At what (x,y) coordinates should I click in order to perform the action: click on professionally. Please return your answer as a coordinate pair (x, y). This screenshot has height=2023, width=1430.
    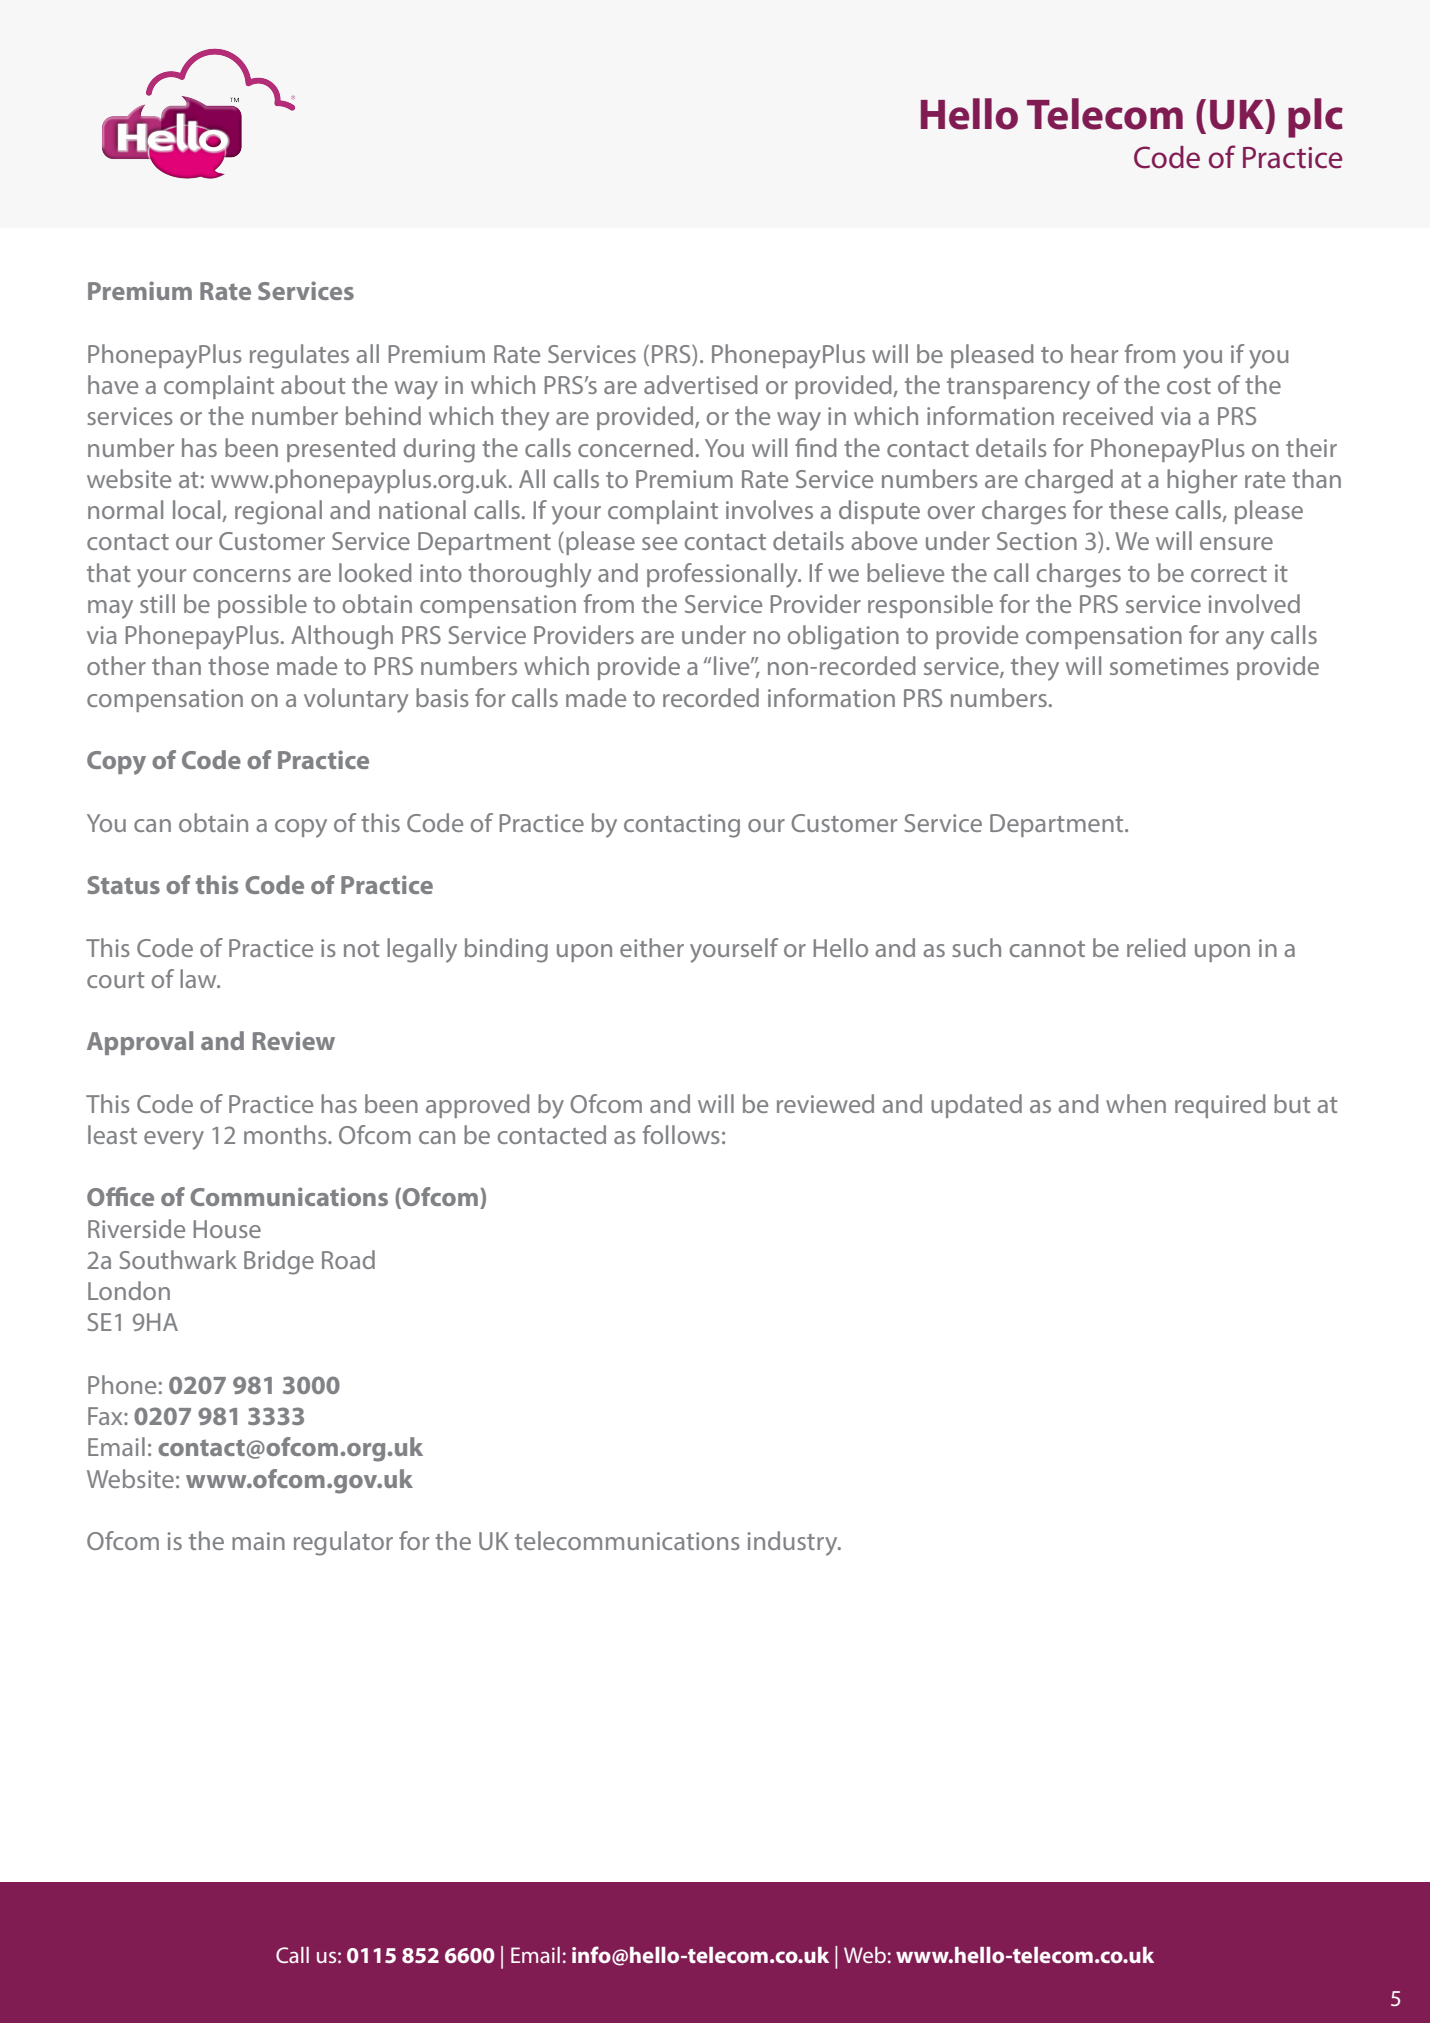
    Looking at the image, I should click on (723, 575).
